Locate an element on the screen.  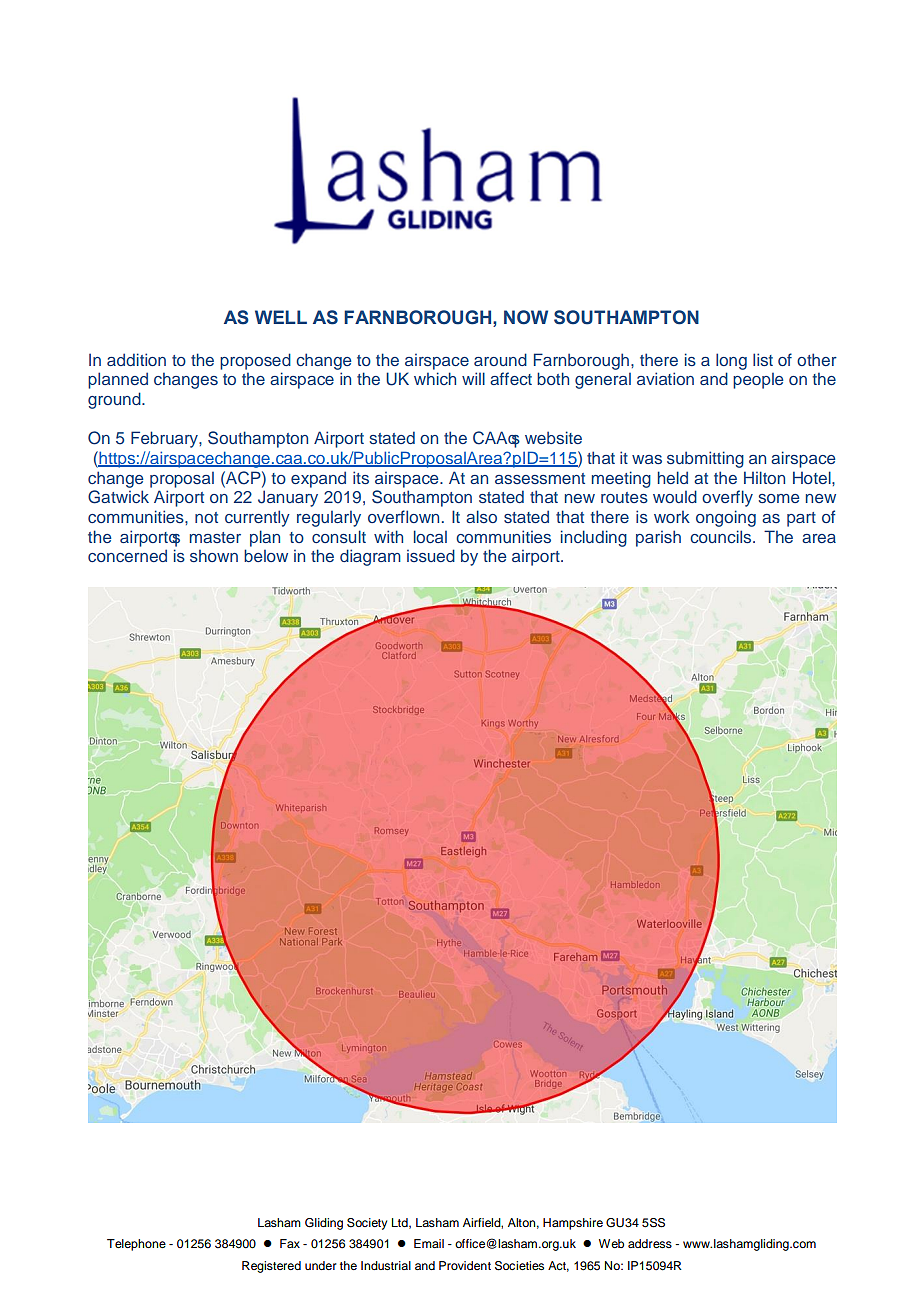
Registered is located at coordinates (271, 1267).
